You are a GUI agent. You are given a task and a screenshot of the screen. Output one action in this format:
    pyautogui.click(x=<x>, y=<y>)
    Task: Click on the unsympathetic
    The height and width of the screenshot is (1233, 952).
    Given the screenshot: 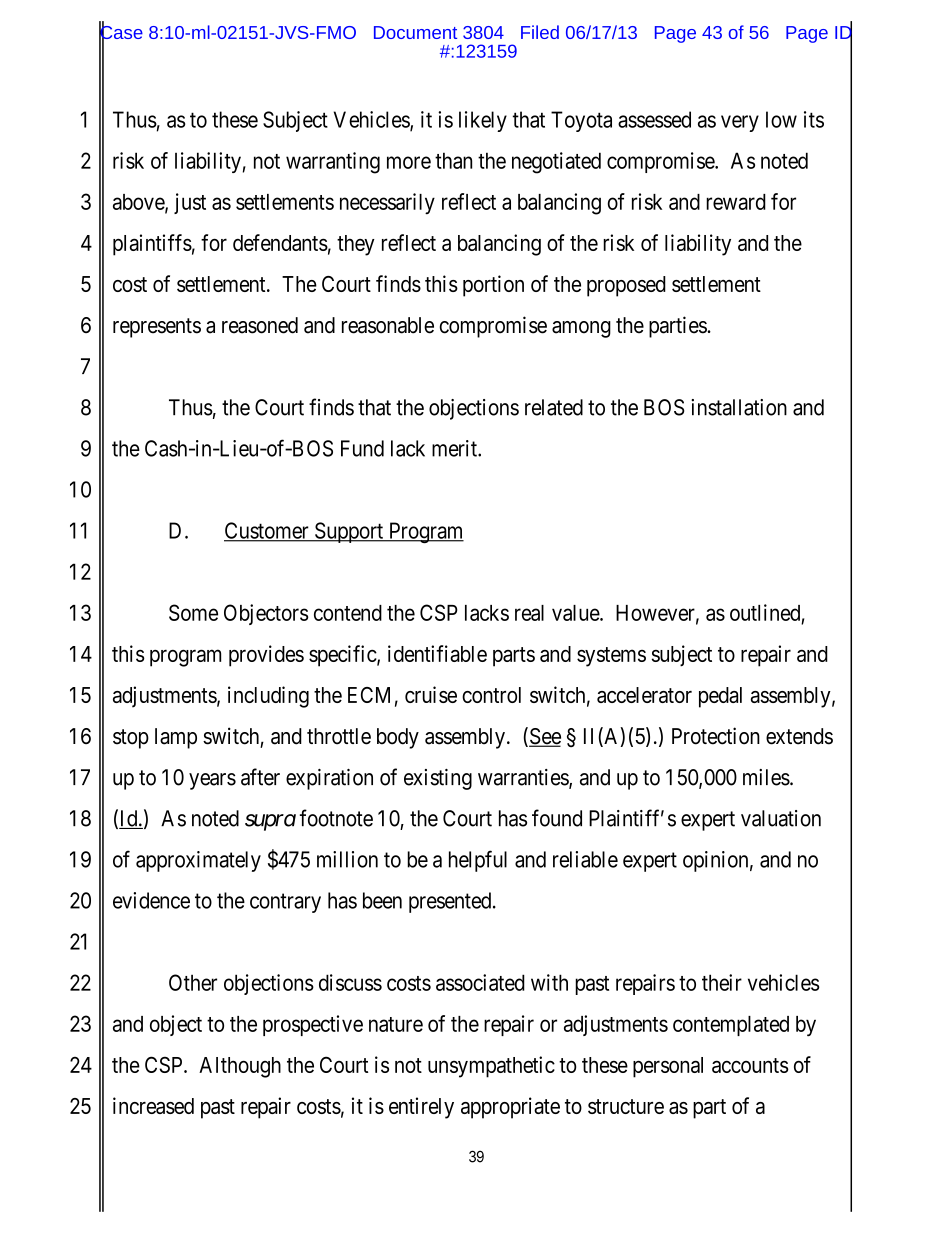 What is the action you would take?
    pyautogui.click(x=491, y=1067)
